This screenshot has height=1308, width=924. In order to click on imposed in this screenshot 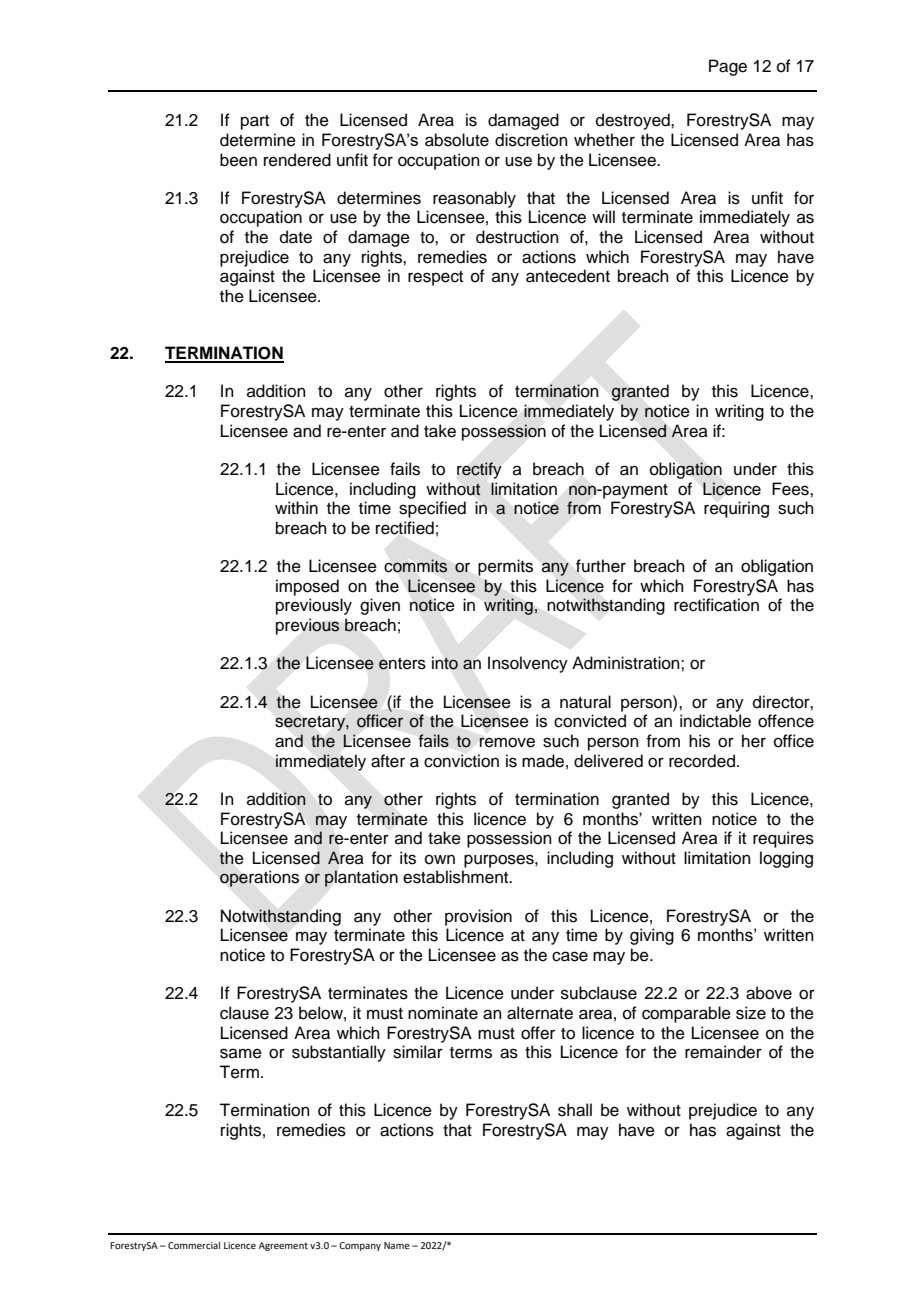, I will do `click(307, 587)`.
